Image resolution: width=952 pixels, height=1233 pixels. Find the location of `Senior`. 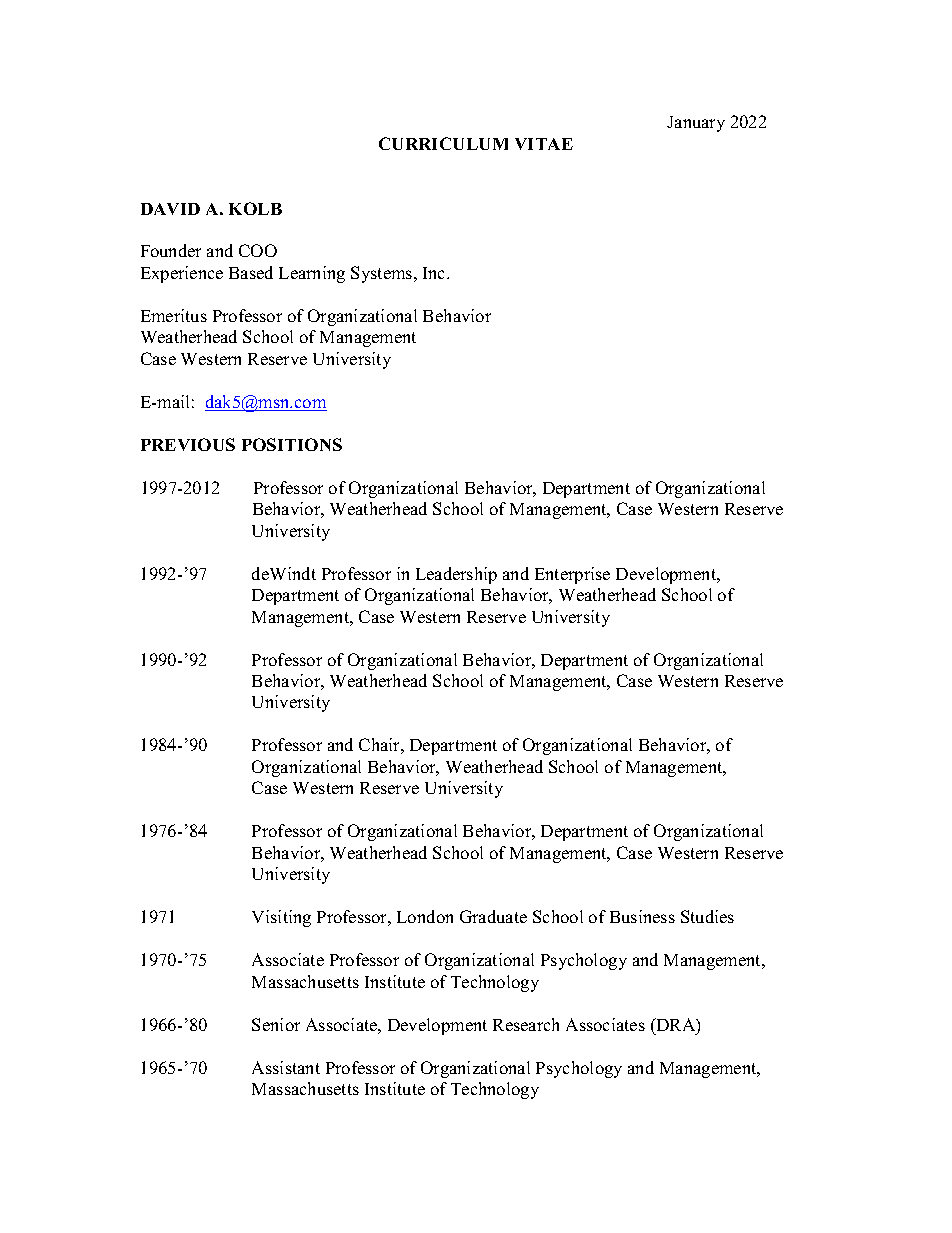

Senior is located at coordinates (276, 1024).
